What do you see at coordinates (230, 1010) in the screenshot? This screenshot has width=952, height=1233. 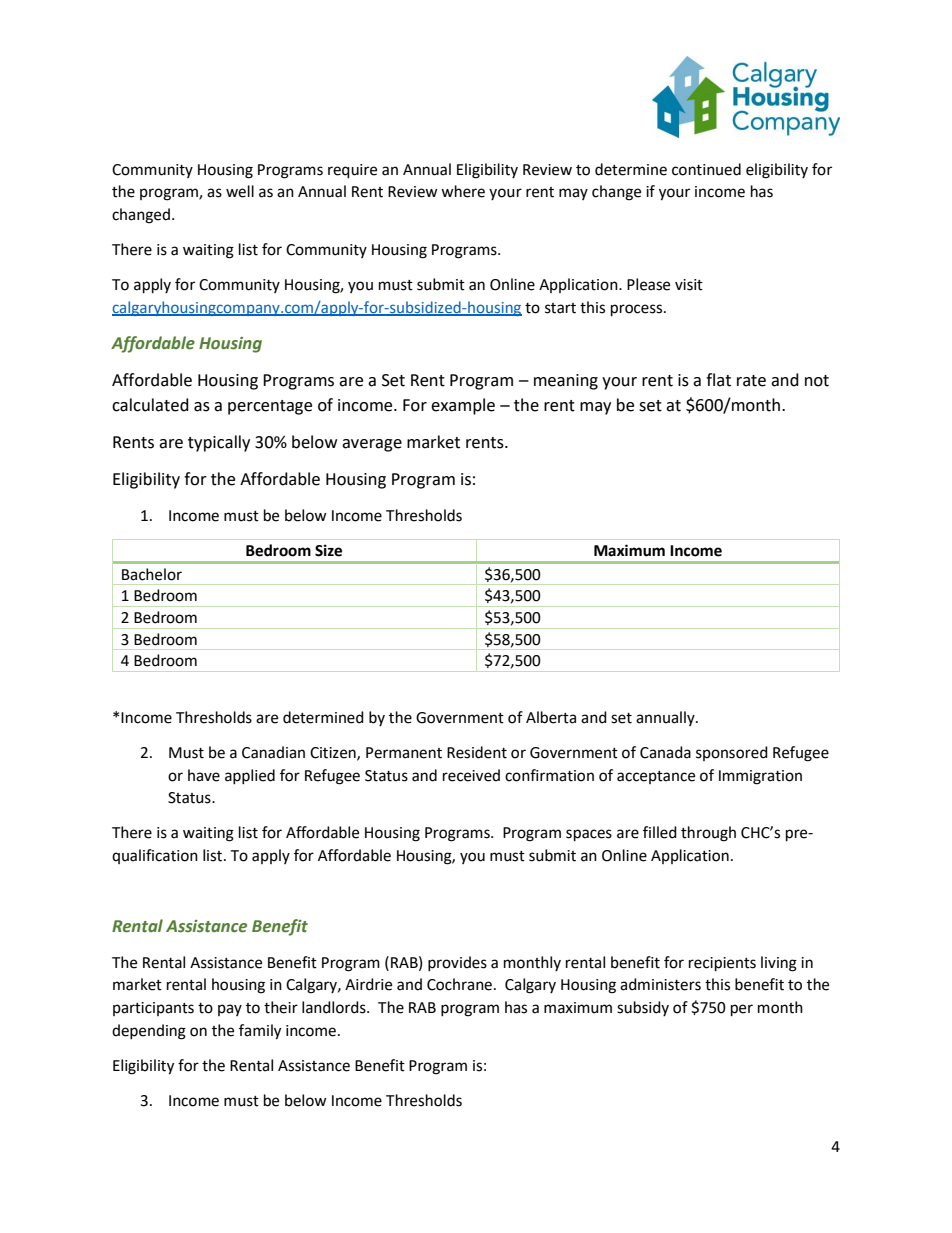 I see `pay` at bounding box center [230, 1010].
